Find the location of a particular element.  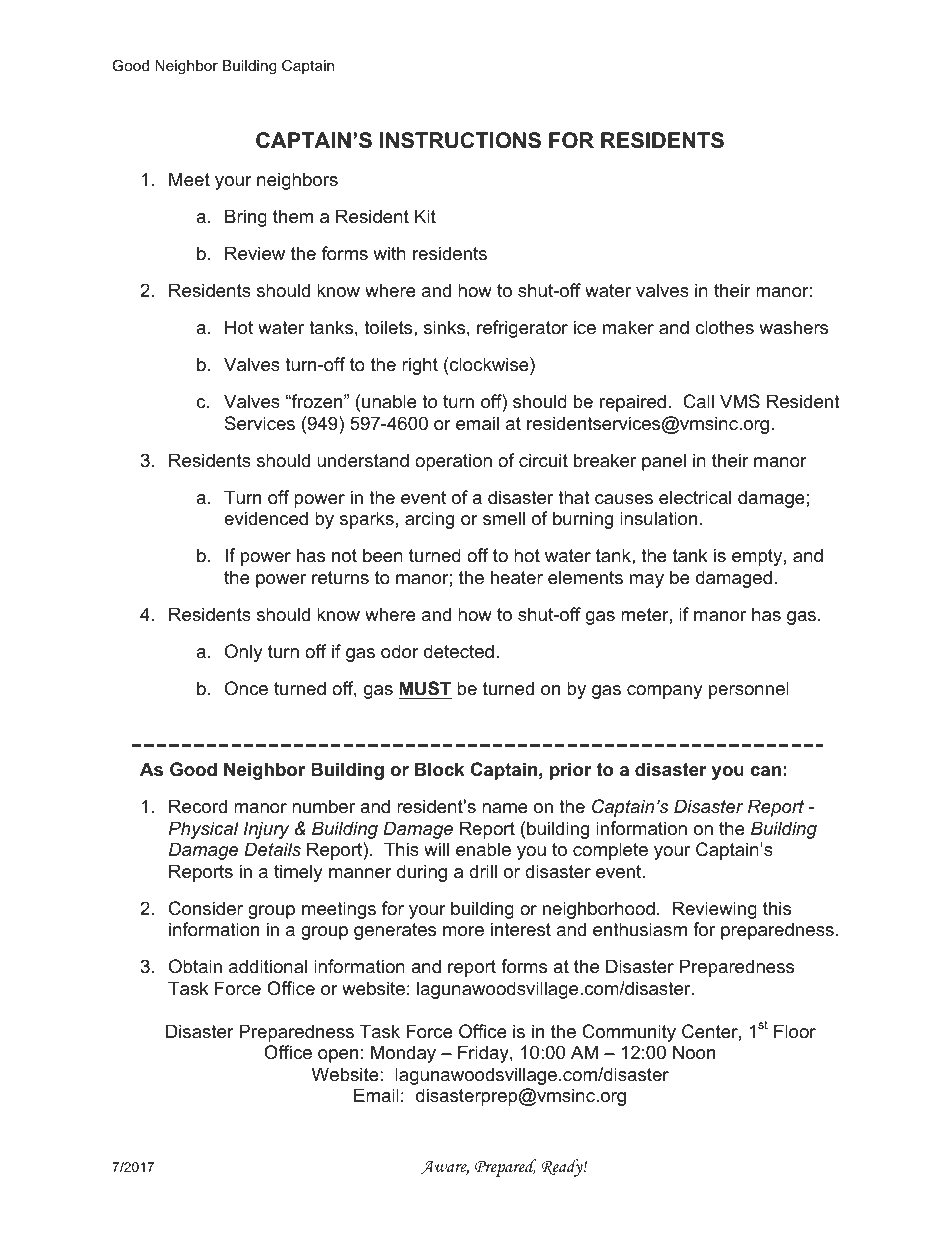

personnel is located at coordinates (749, 690).
